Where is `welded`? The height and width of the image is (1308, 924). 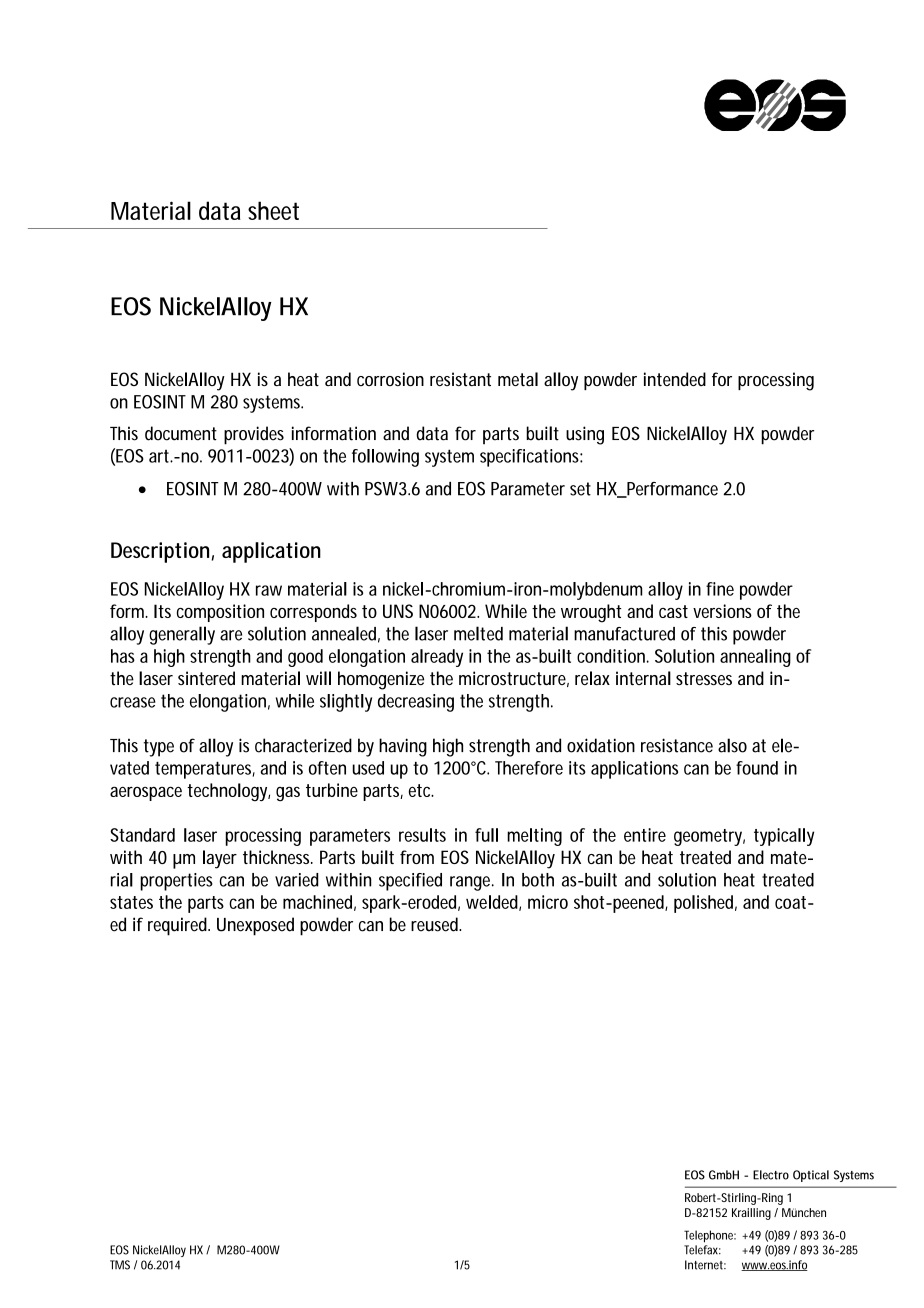
welded is located at coordinates (492, 902).
